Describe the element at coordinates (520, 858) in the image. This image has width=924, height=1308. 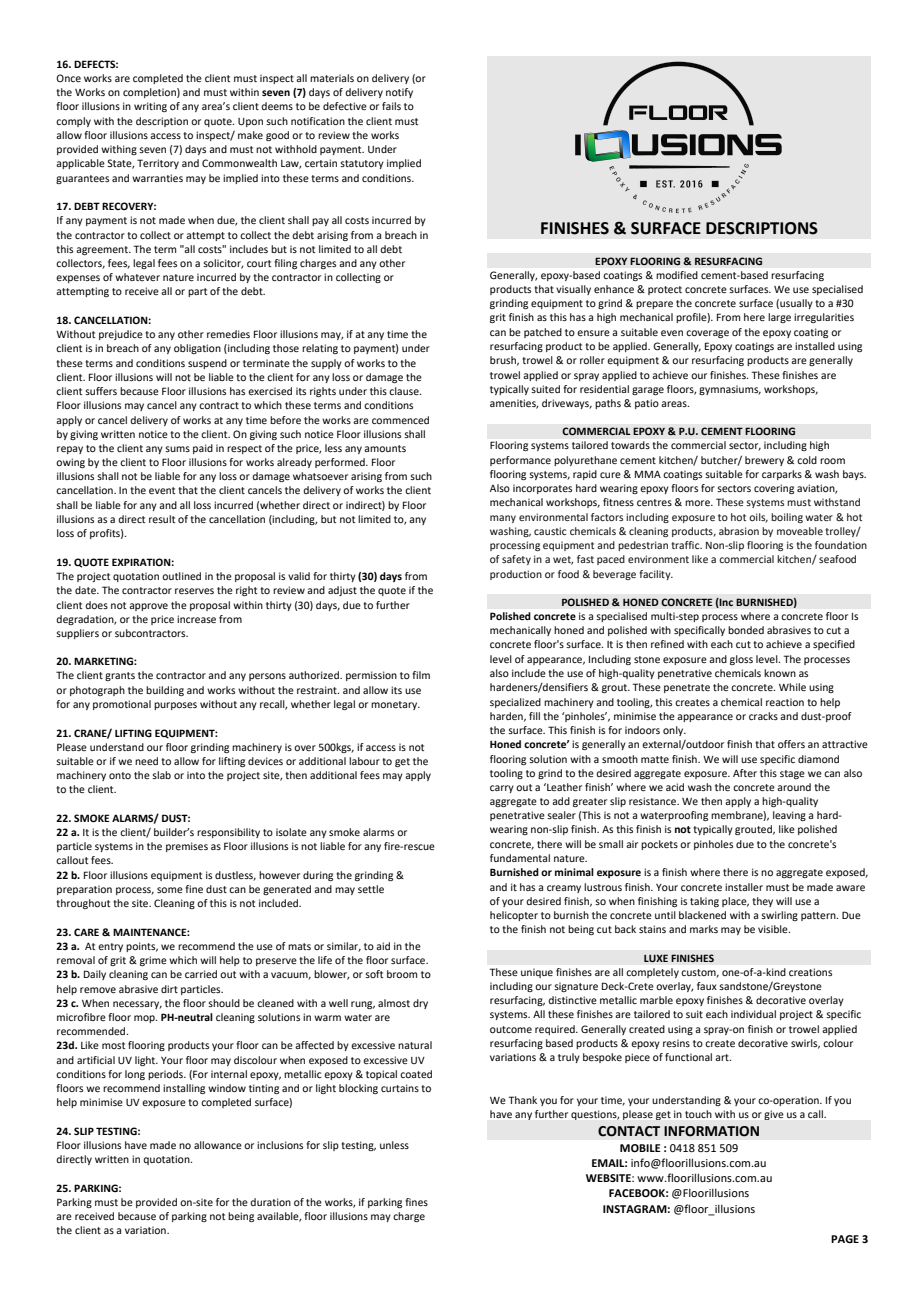
I see `fundamental` at that location.
